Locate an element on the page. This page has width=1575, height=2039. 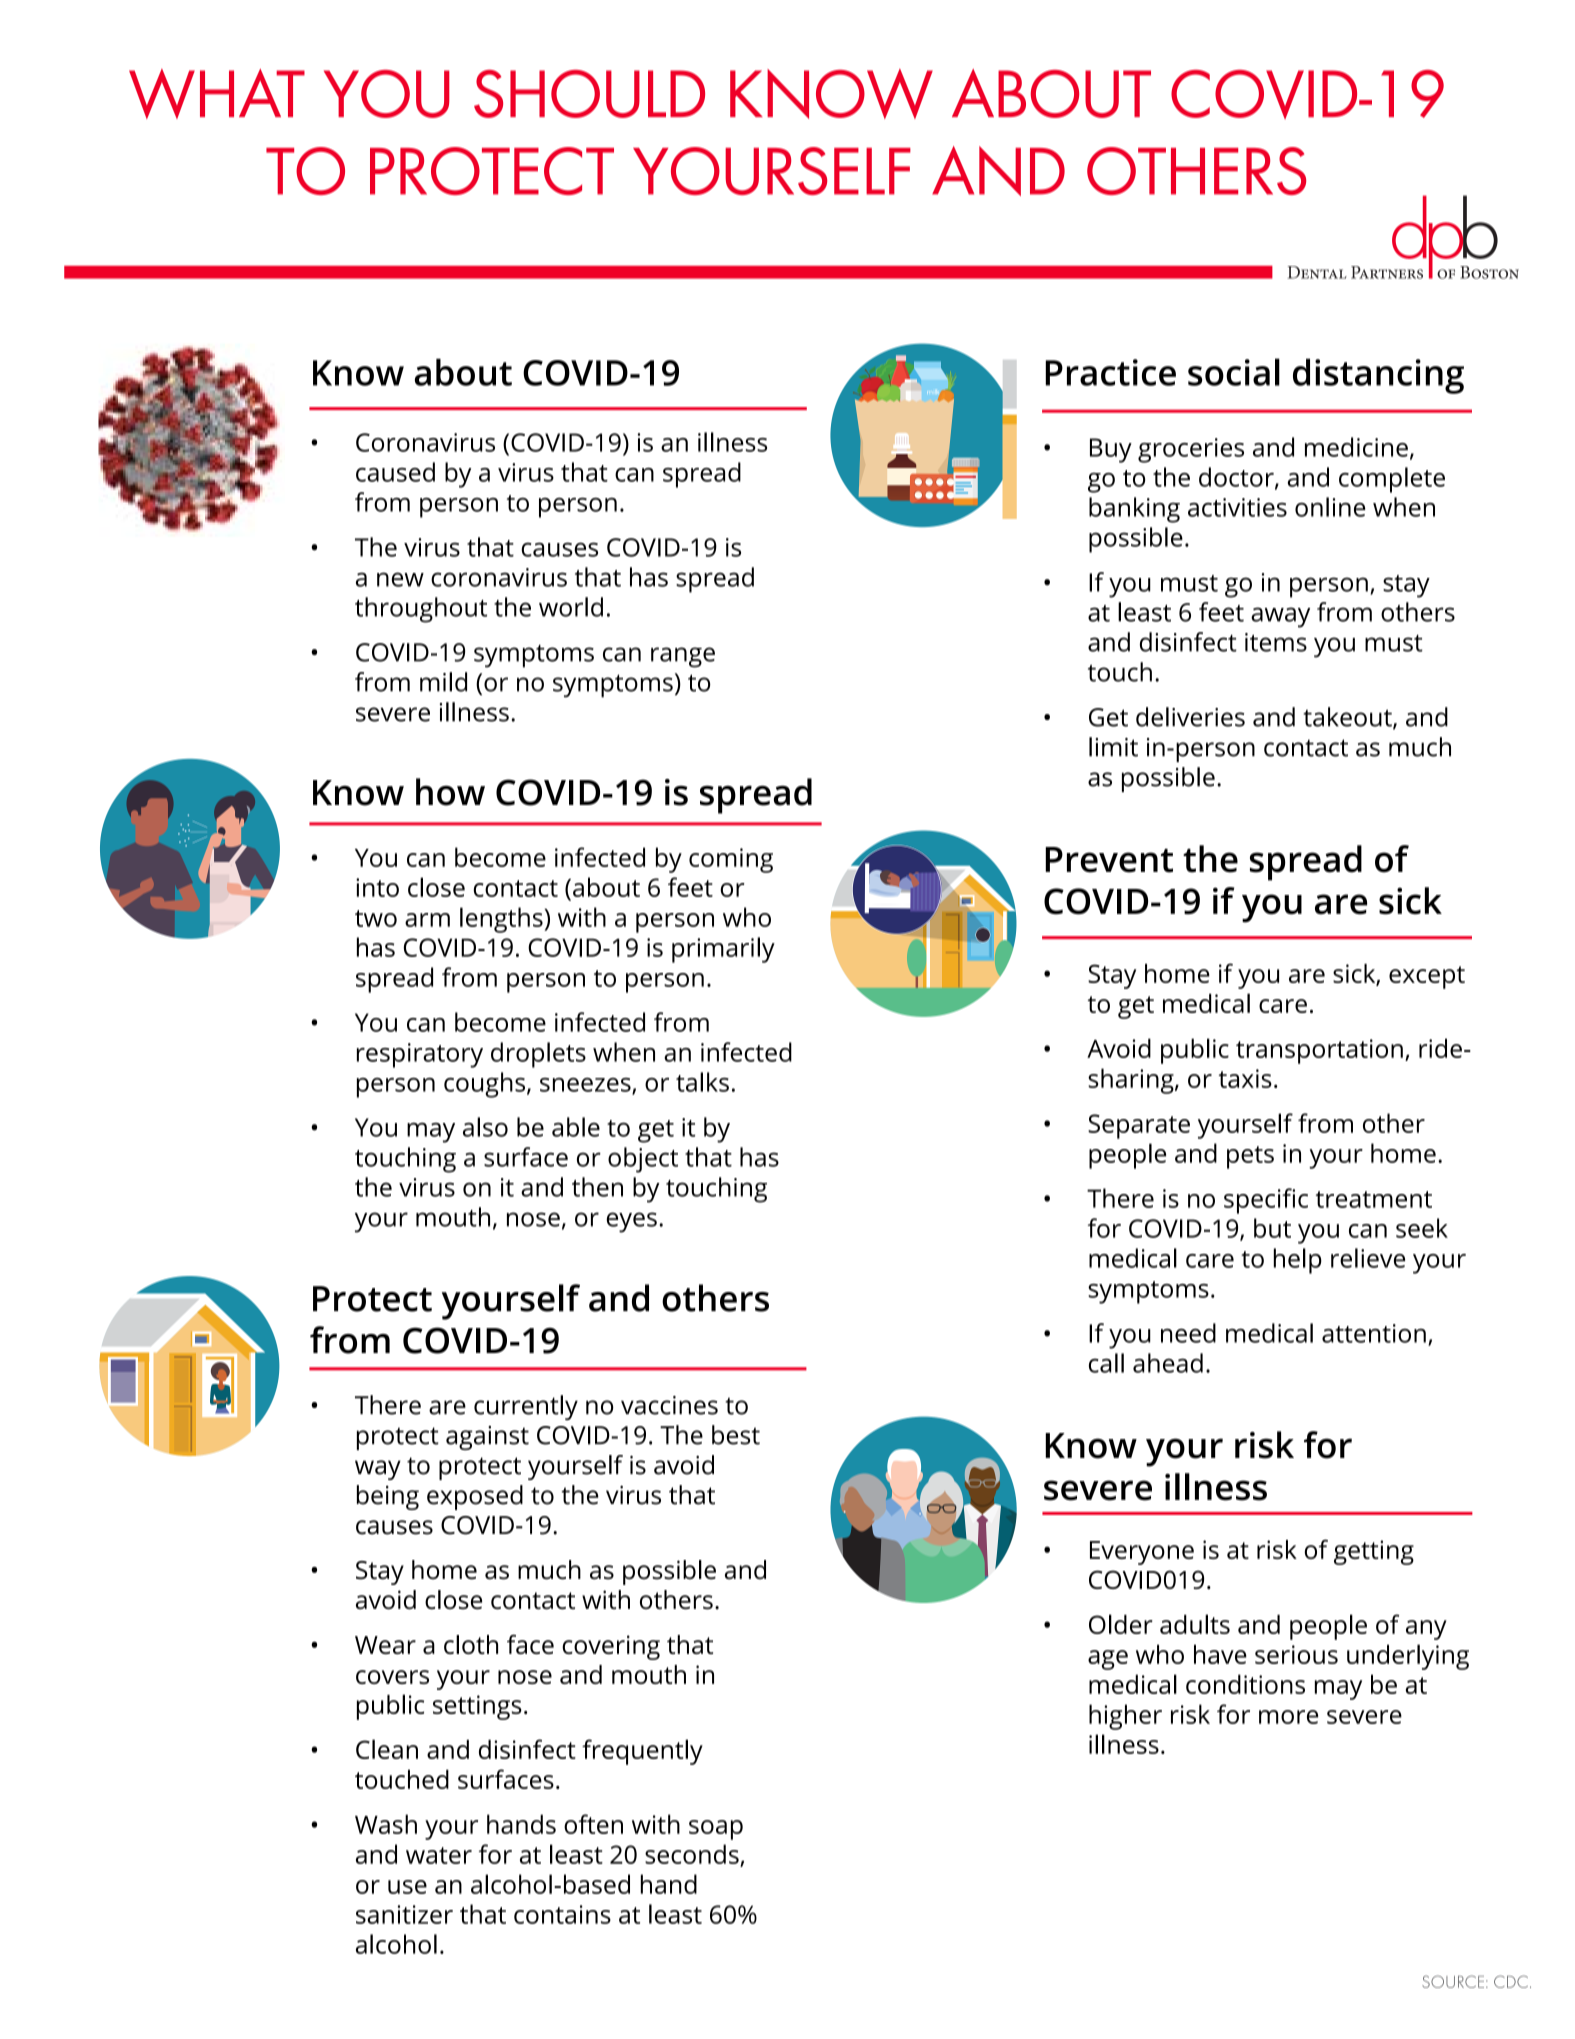
getting is located at coordinates (1374, 1552).
